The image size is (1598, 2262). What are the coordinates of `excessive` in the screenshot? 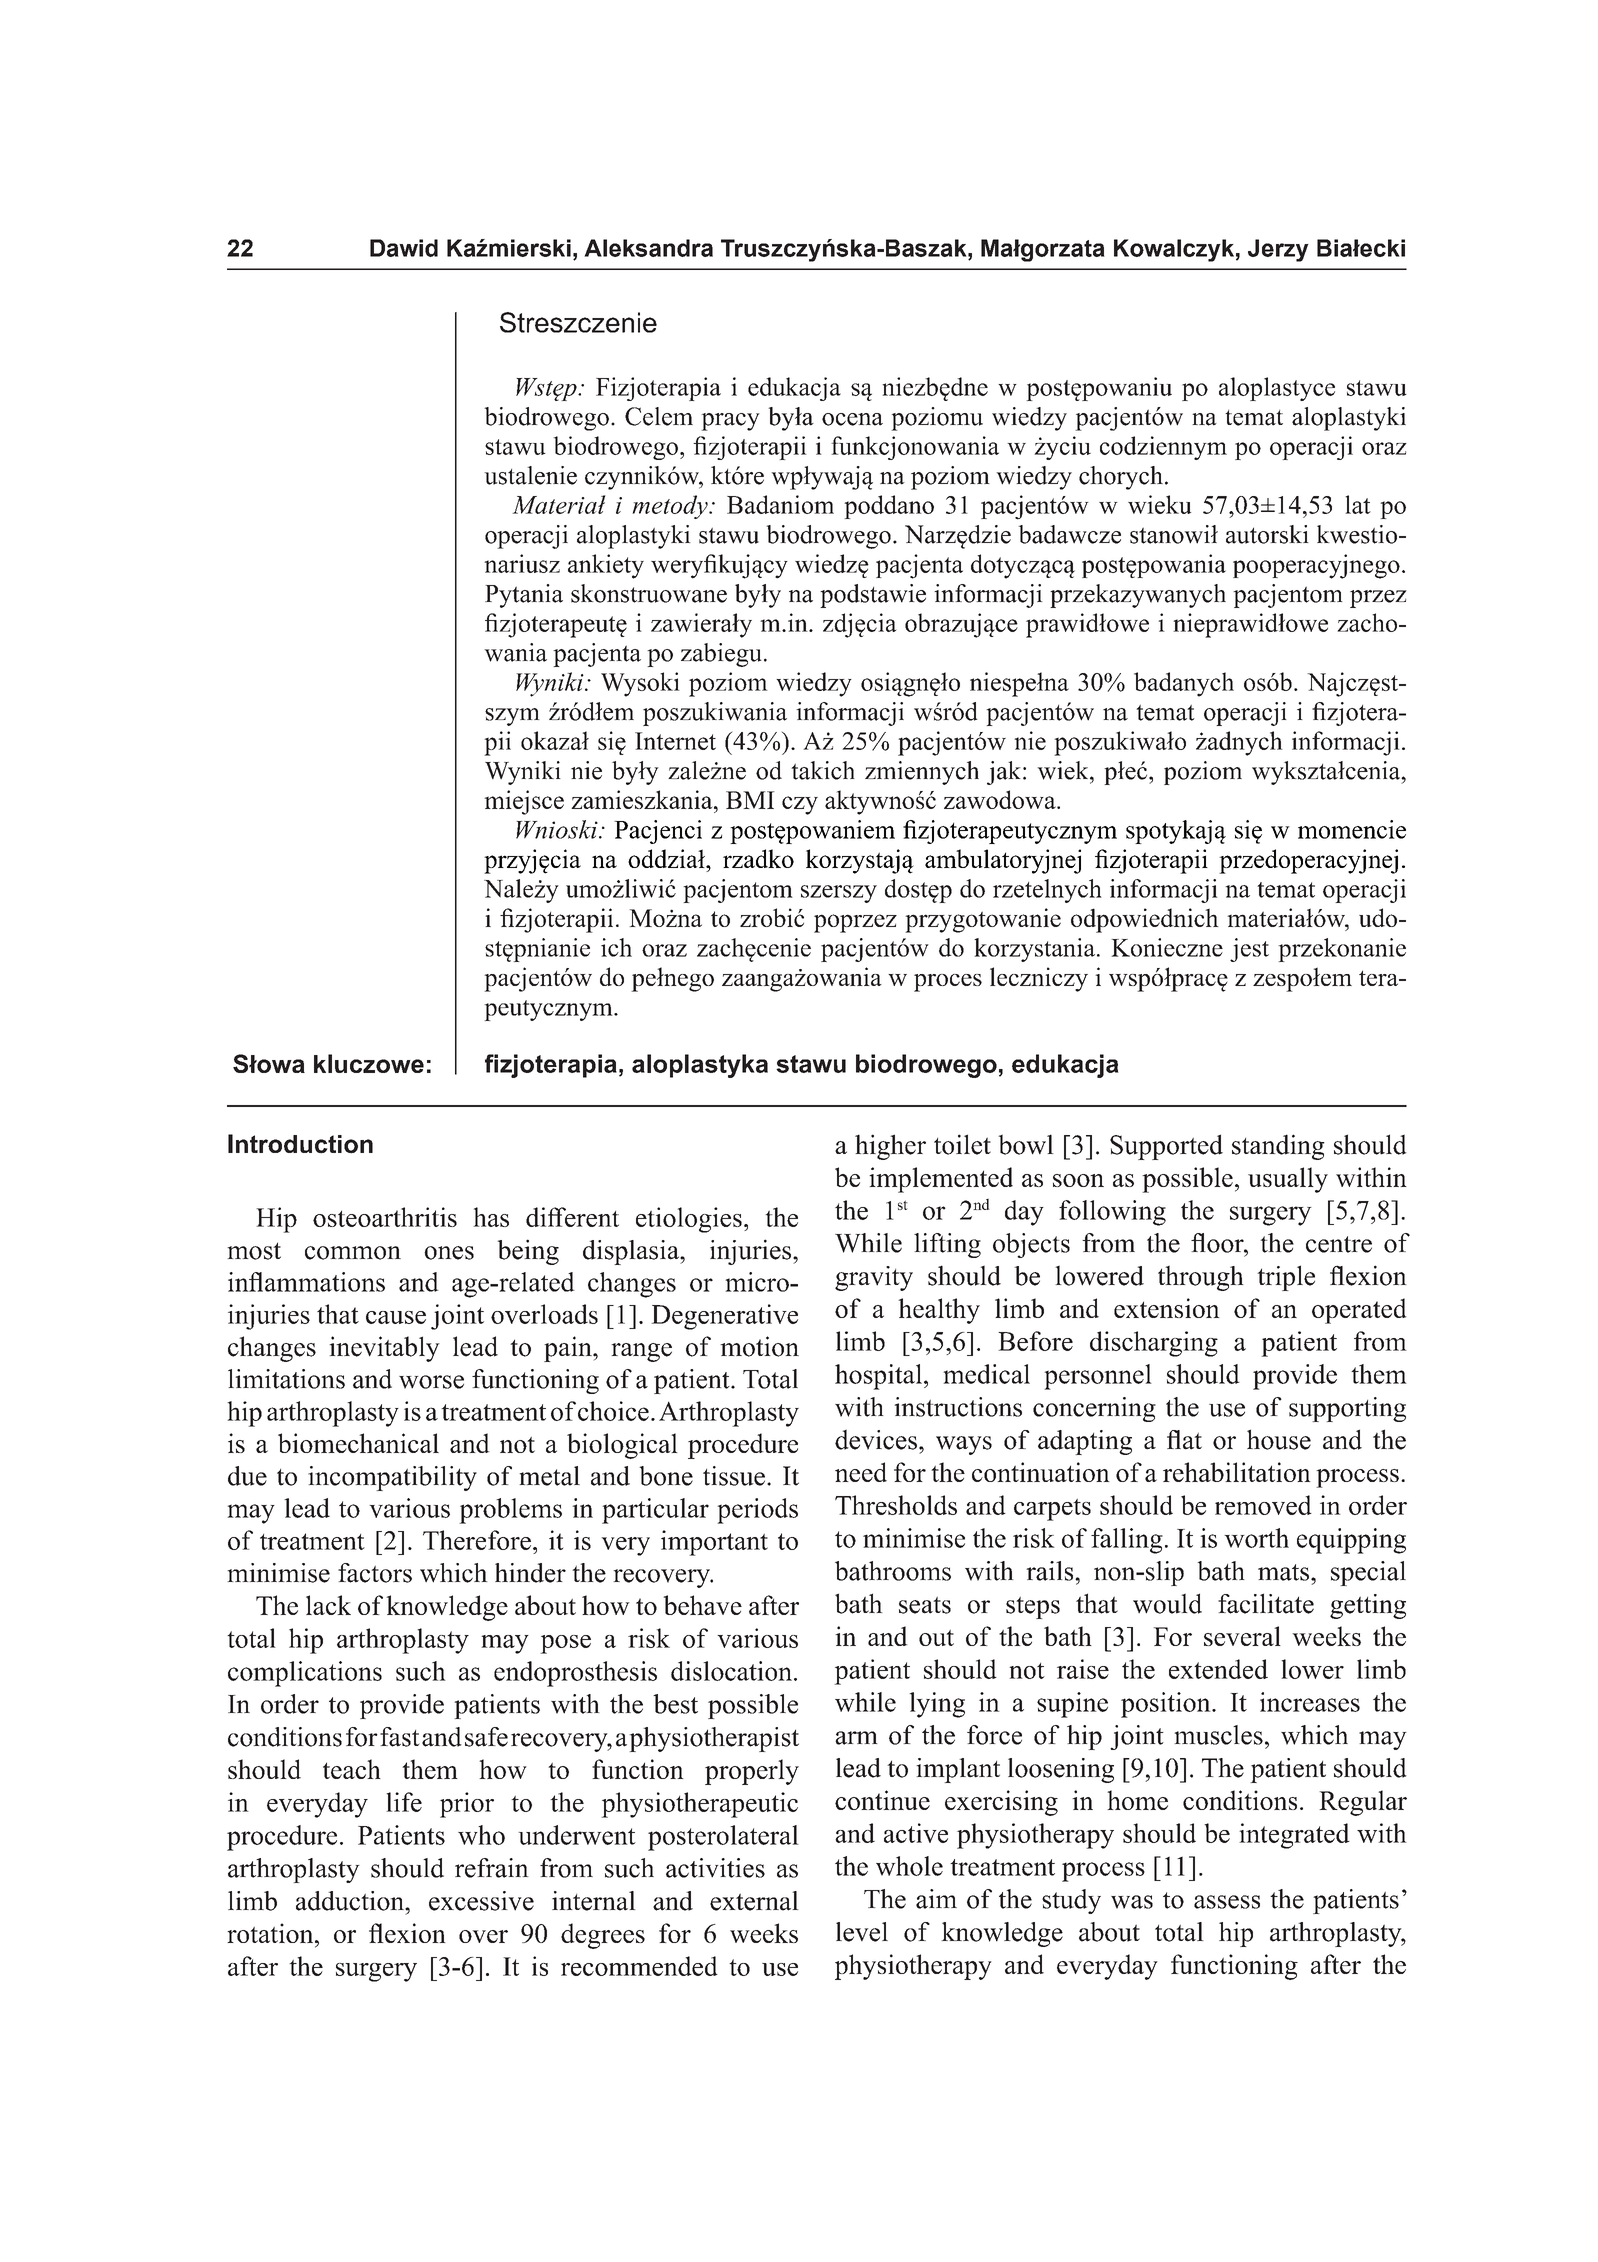 It's located at (481, 1901).
